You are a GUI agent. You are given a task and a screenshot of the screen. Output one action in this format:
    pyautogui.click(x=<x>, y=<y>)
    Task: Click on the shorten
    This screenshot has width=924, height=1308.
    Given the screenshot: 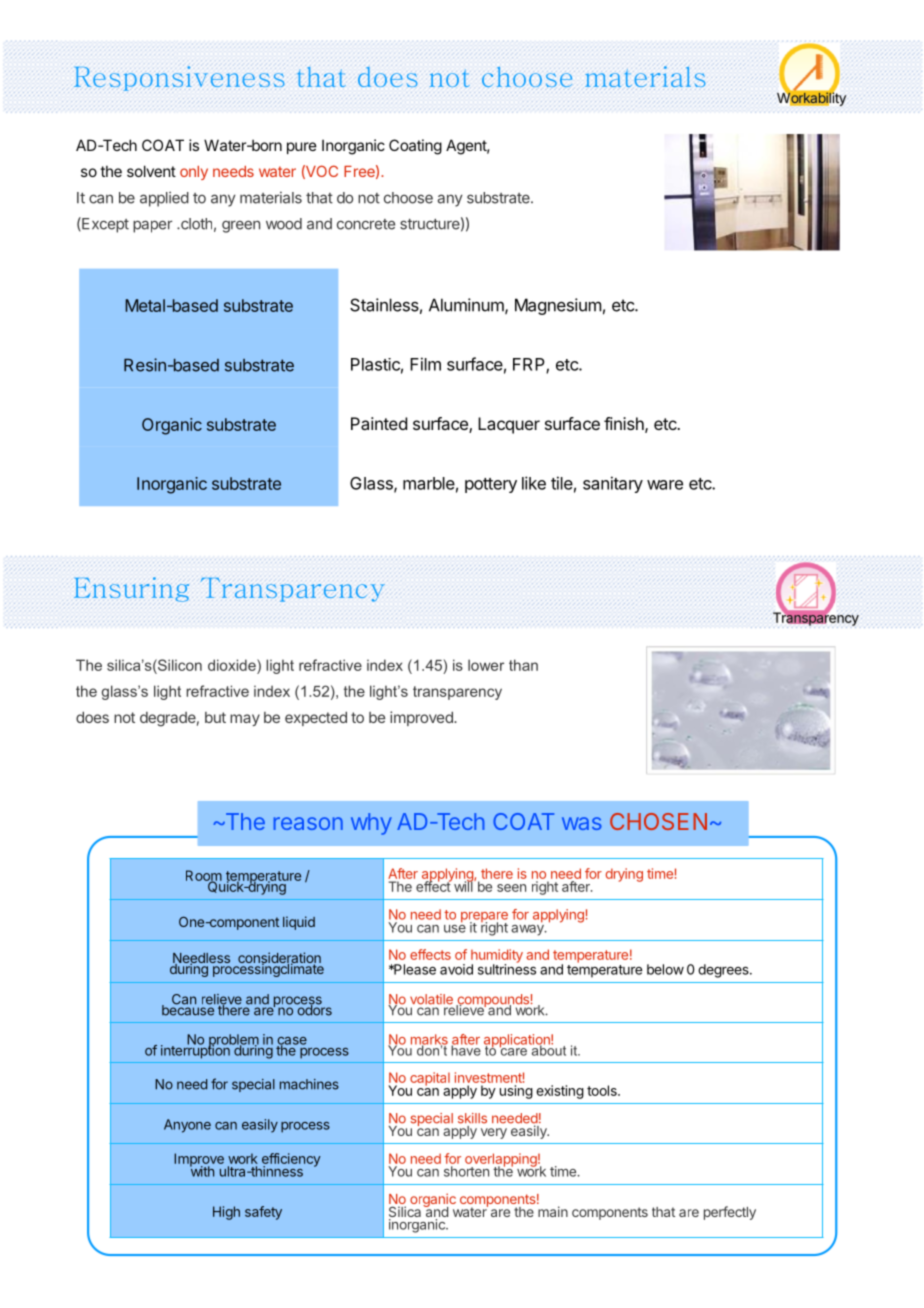 What is the action you would take?
    pyautogui.click(x=466, y=1171)
